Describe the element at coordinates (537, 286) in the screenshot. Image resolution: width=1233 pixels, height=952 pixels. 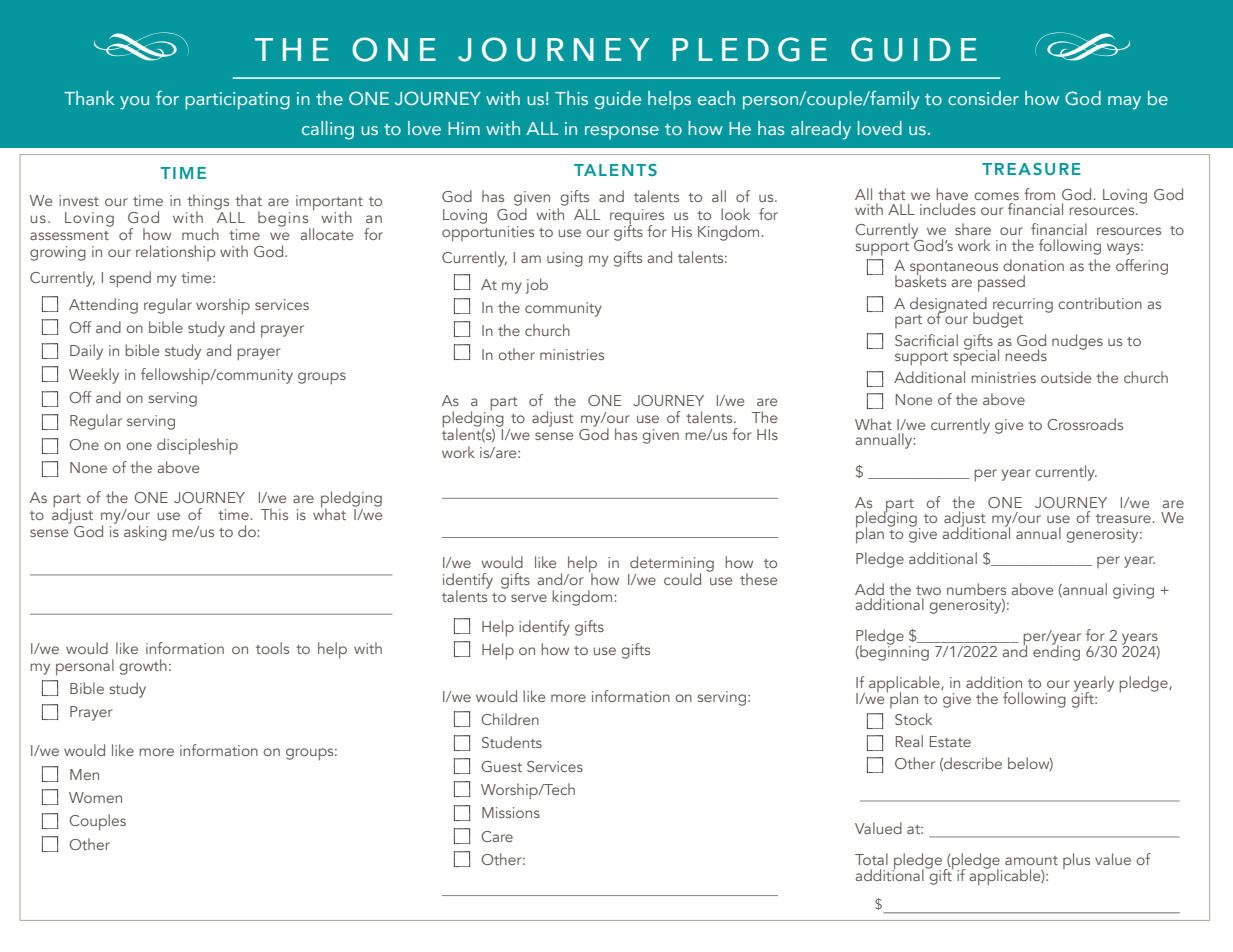
I see `job` at that location.
